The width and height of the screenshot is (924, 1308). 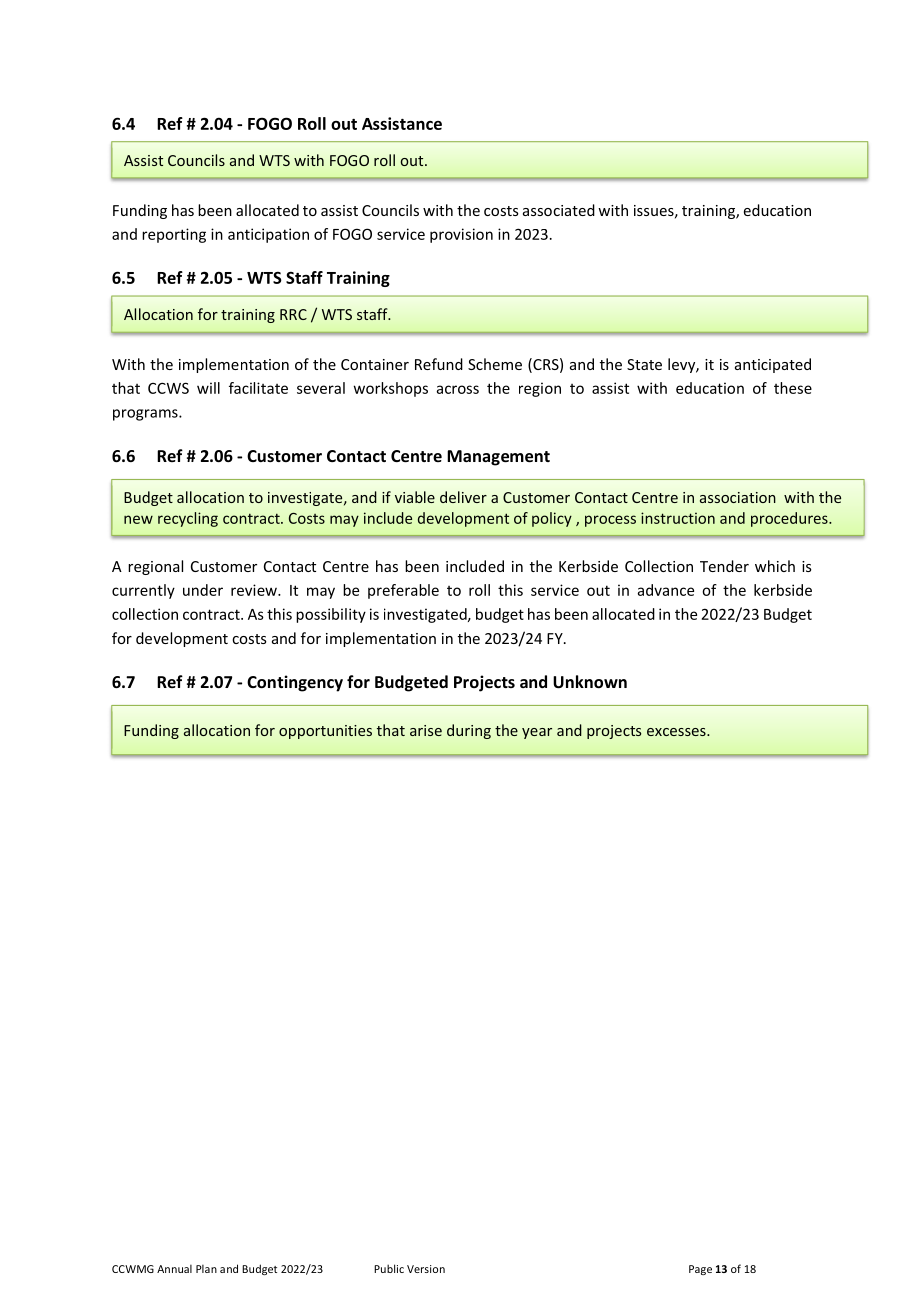 I want to click on Page, so click(x=700, y=1270).
